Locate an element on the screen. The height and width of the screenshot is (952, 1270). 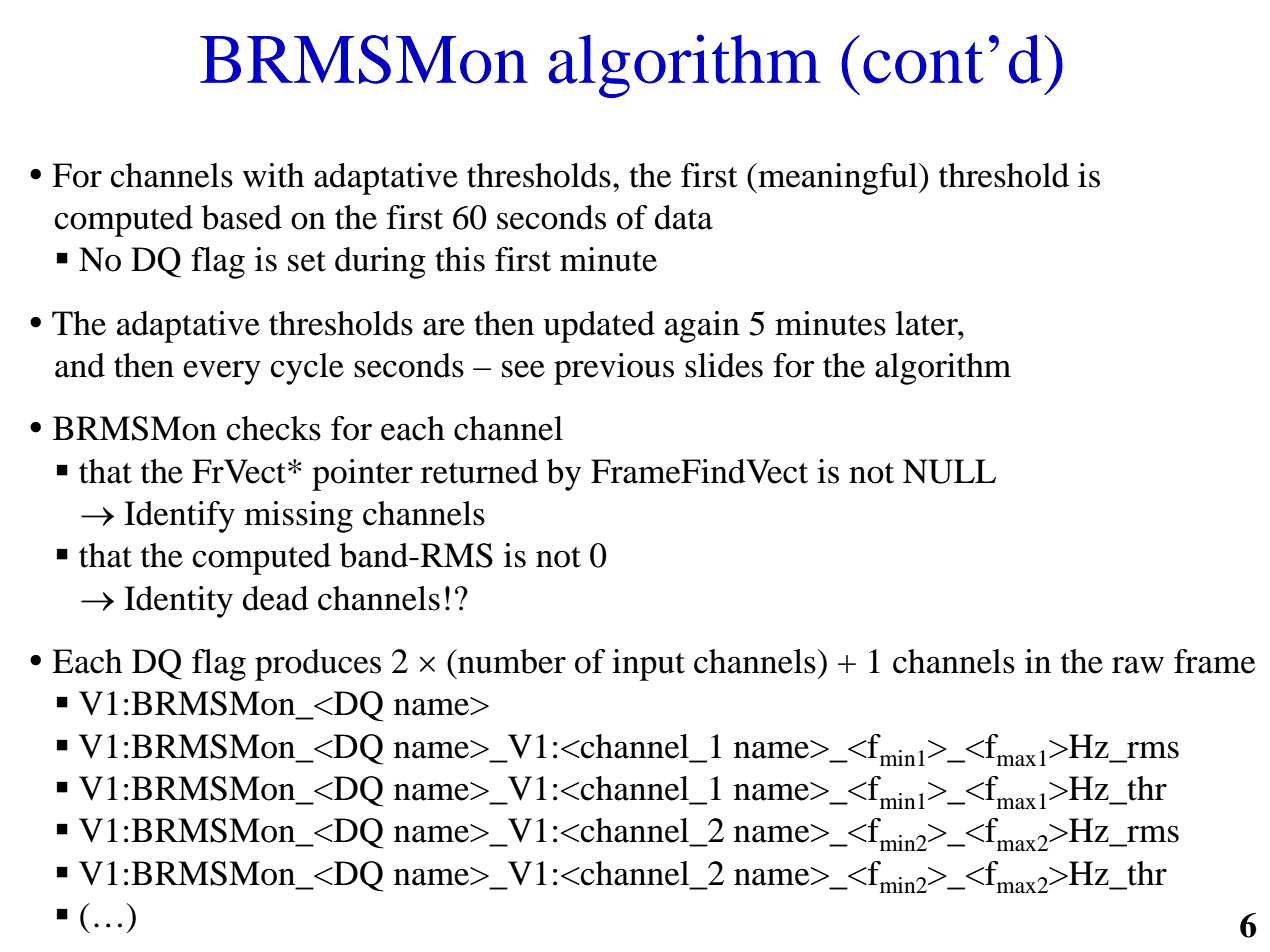
checks is located at coordinates (273, 428).
